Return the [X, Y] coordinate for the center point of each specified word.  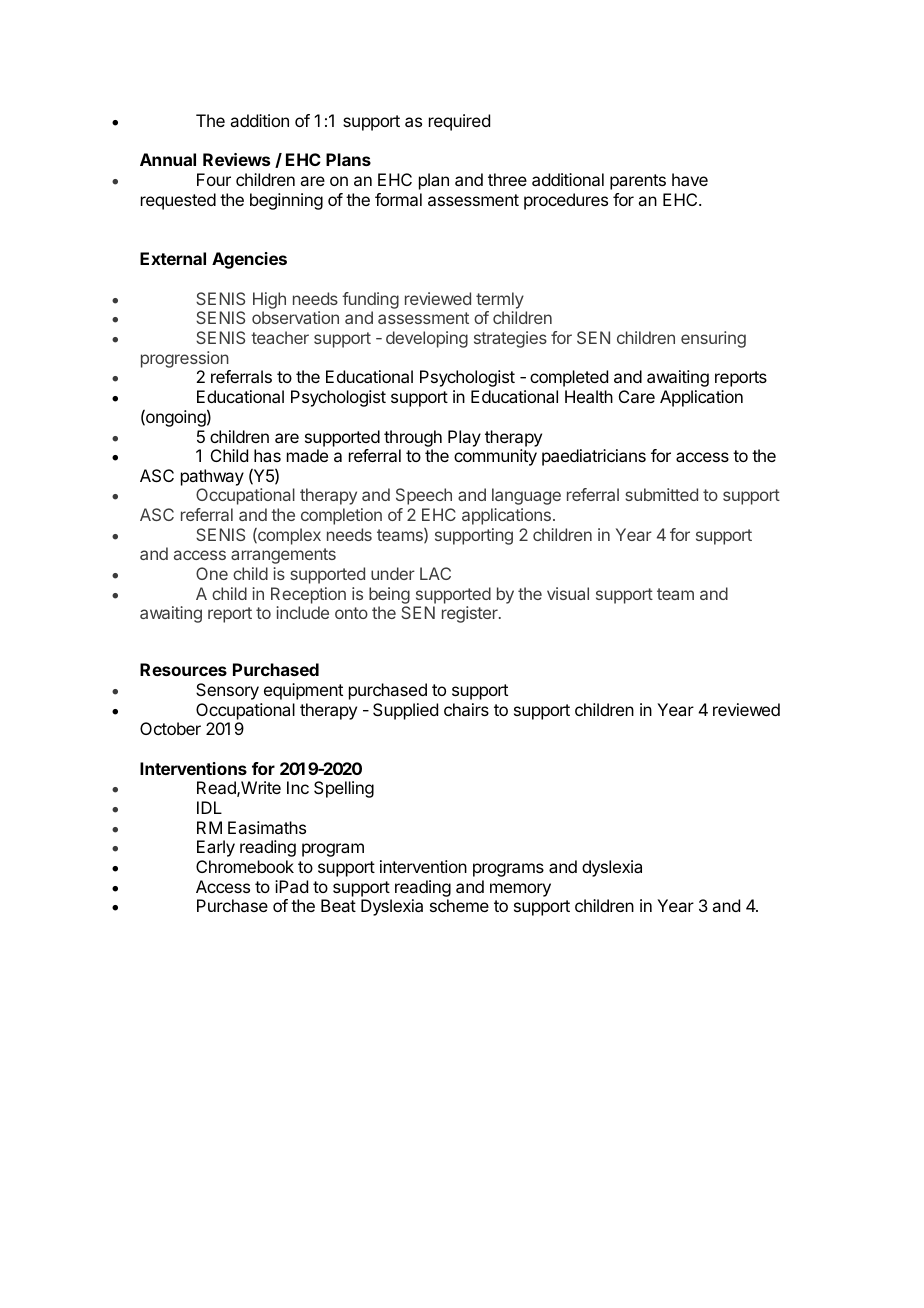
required [459, 122]
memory [520, 890]
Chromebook [245, 866]
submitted [661, 494]
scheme [459, 905]
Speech [424, 496]
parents [638, 182]
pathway [212, 477]
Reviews [236, 159]
